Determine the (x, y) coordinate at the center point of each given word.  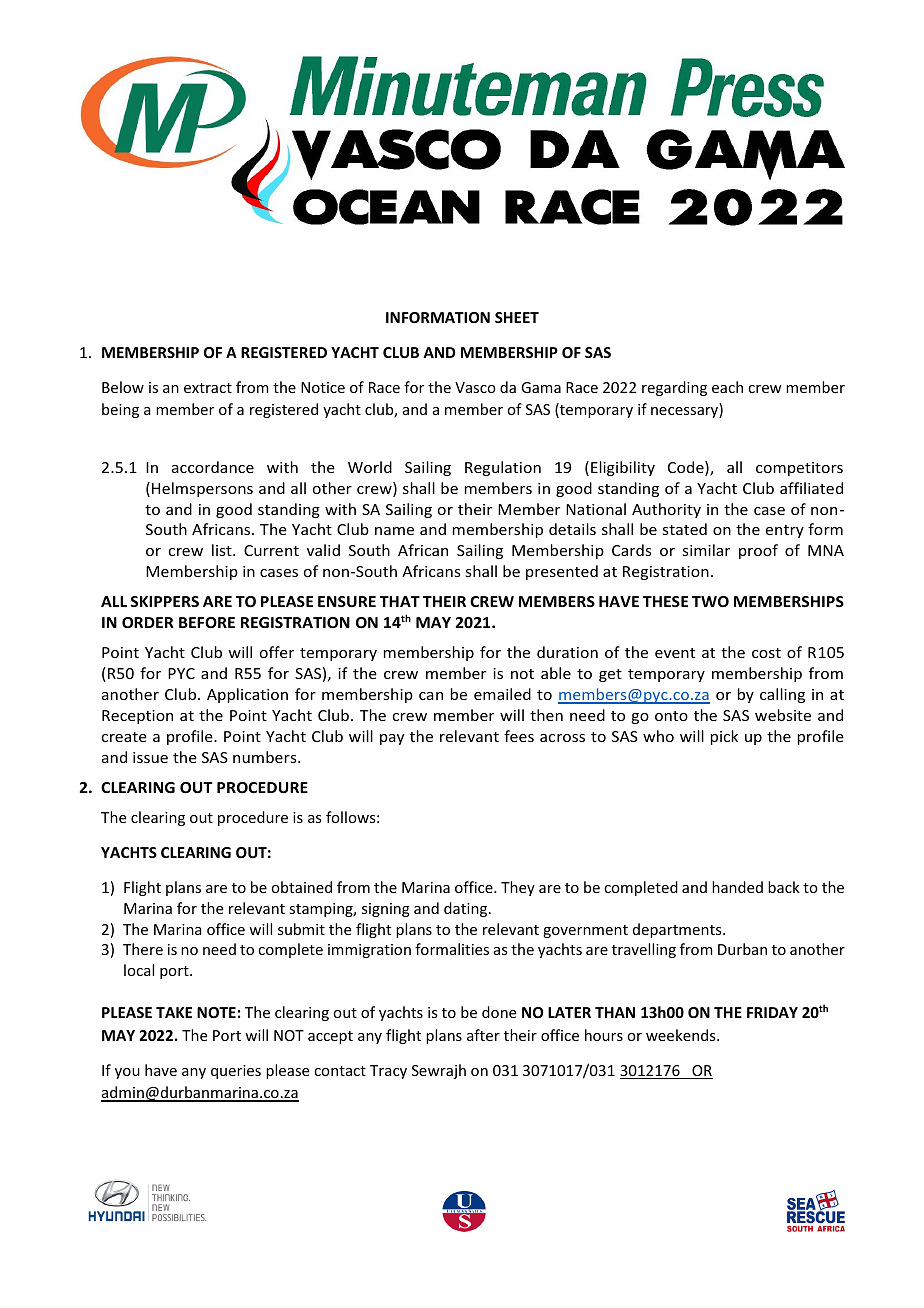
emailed (502, 694)
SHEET (517, 317)
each (727, 387)
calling (782, 695)
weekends (682, 1035)
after (483, 1035)
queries (236, 1072)
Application (247, 695)
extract (208, 388)
